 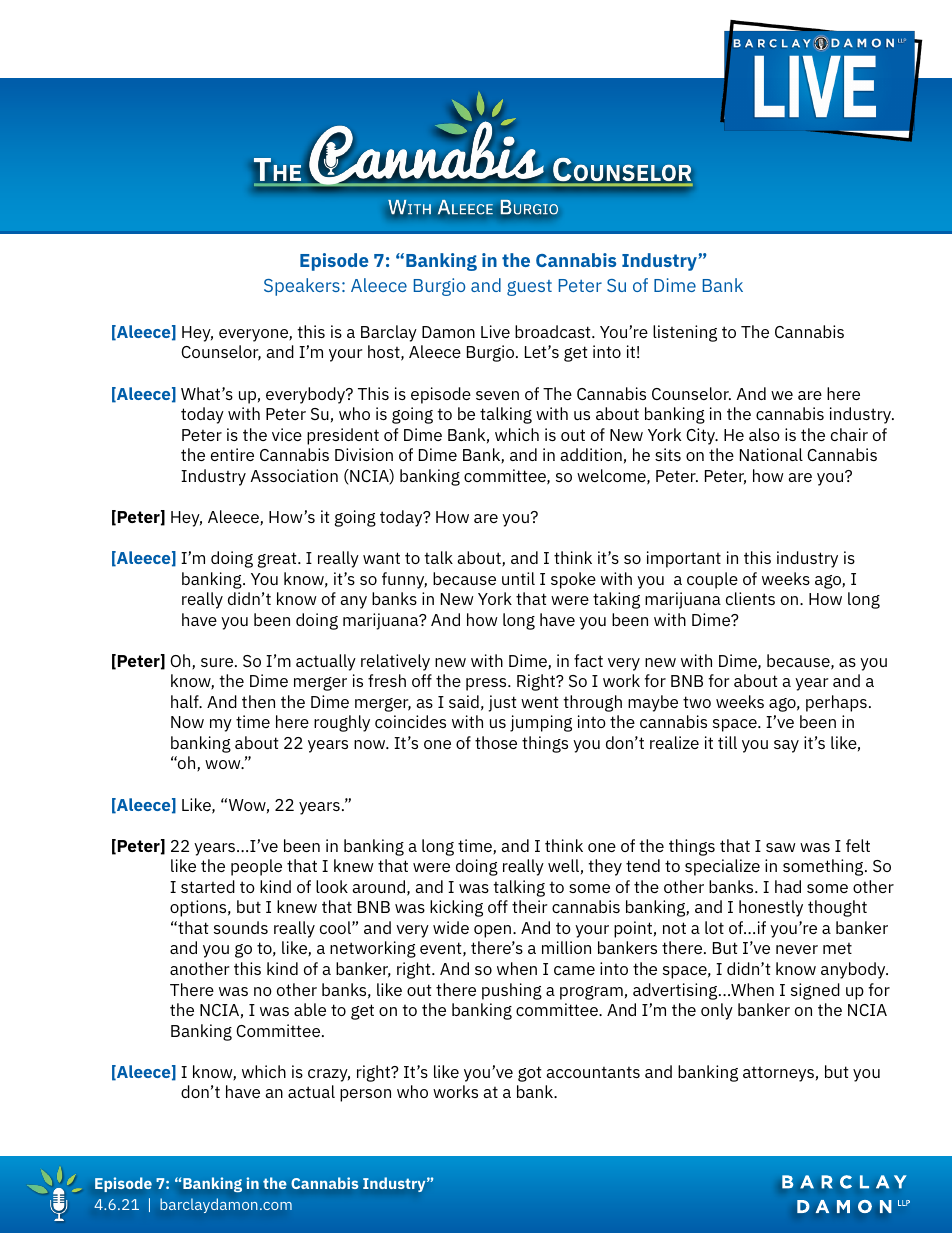 I want to click on clients, so click(x=750, y=598).
